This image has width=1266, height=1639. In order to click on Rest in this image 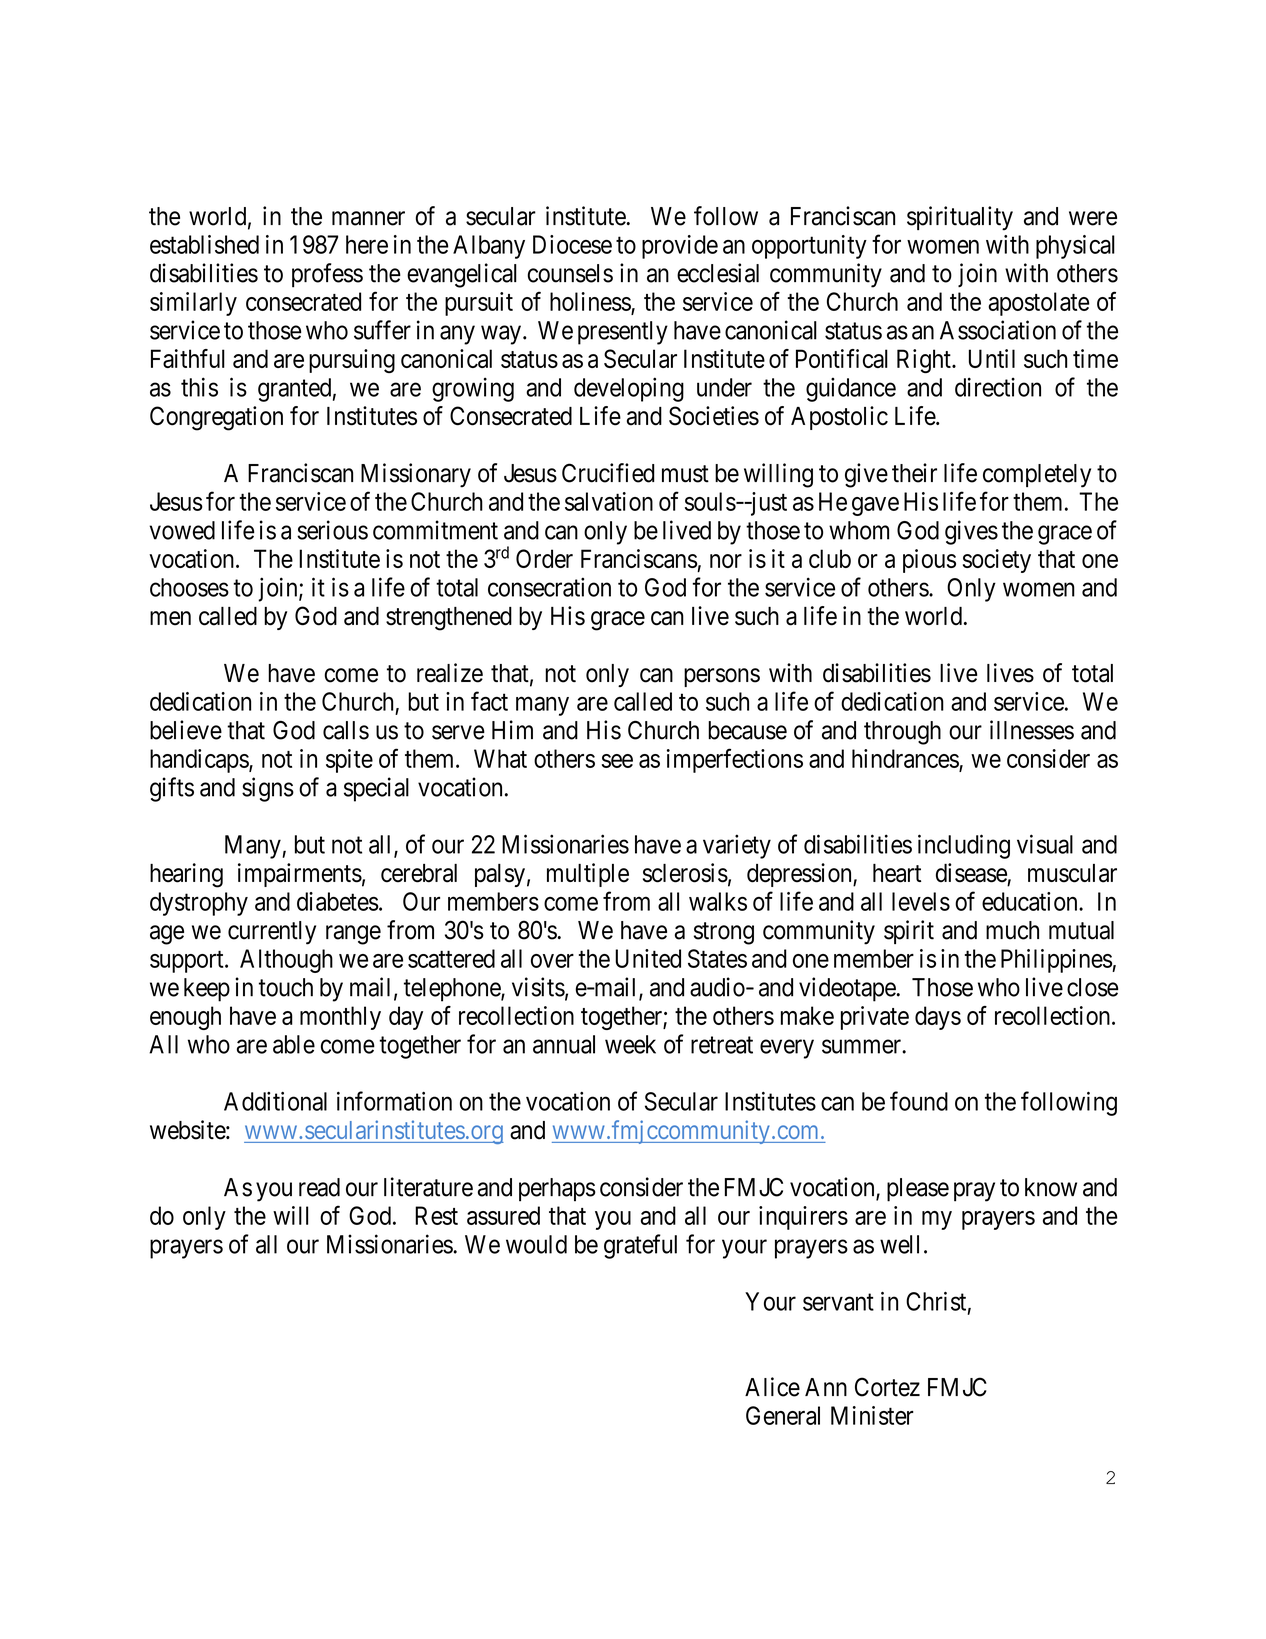, I will do `click(436, 1215)`.
